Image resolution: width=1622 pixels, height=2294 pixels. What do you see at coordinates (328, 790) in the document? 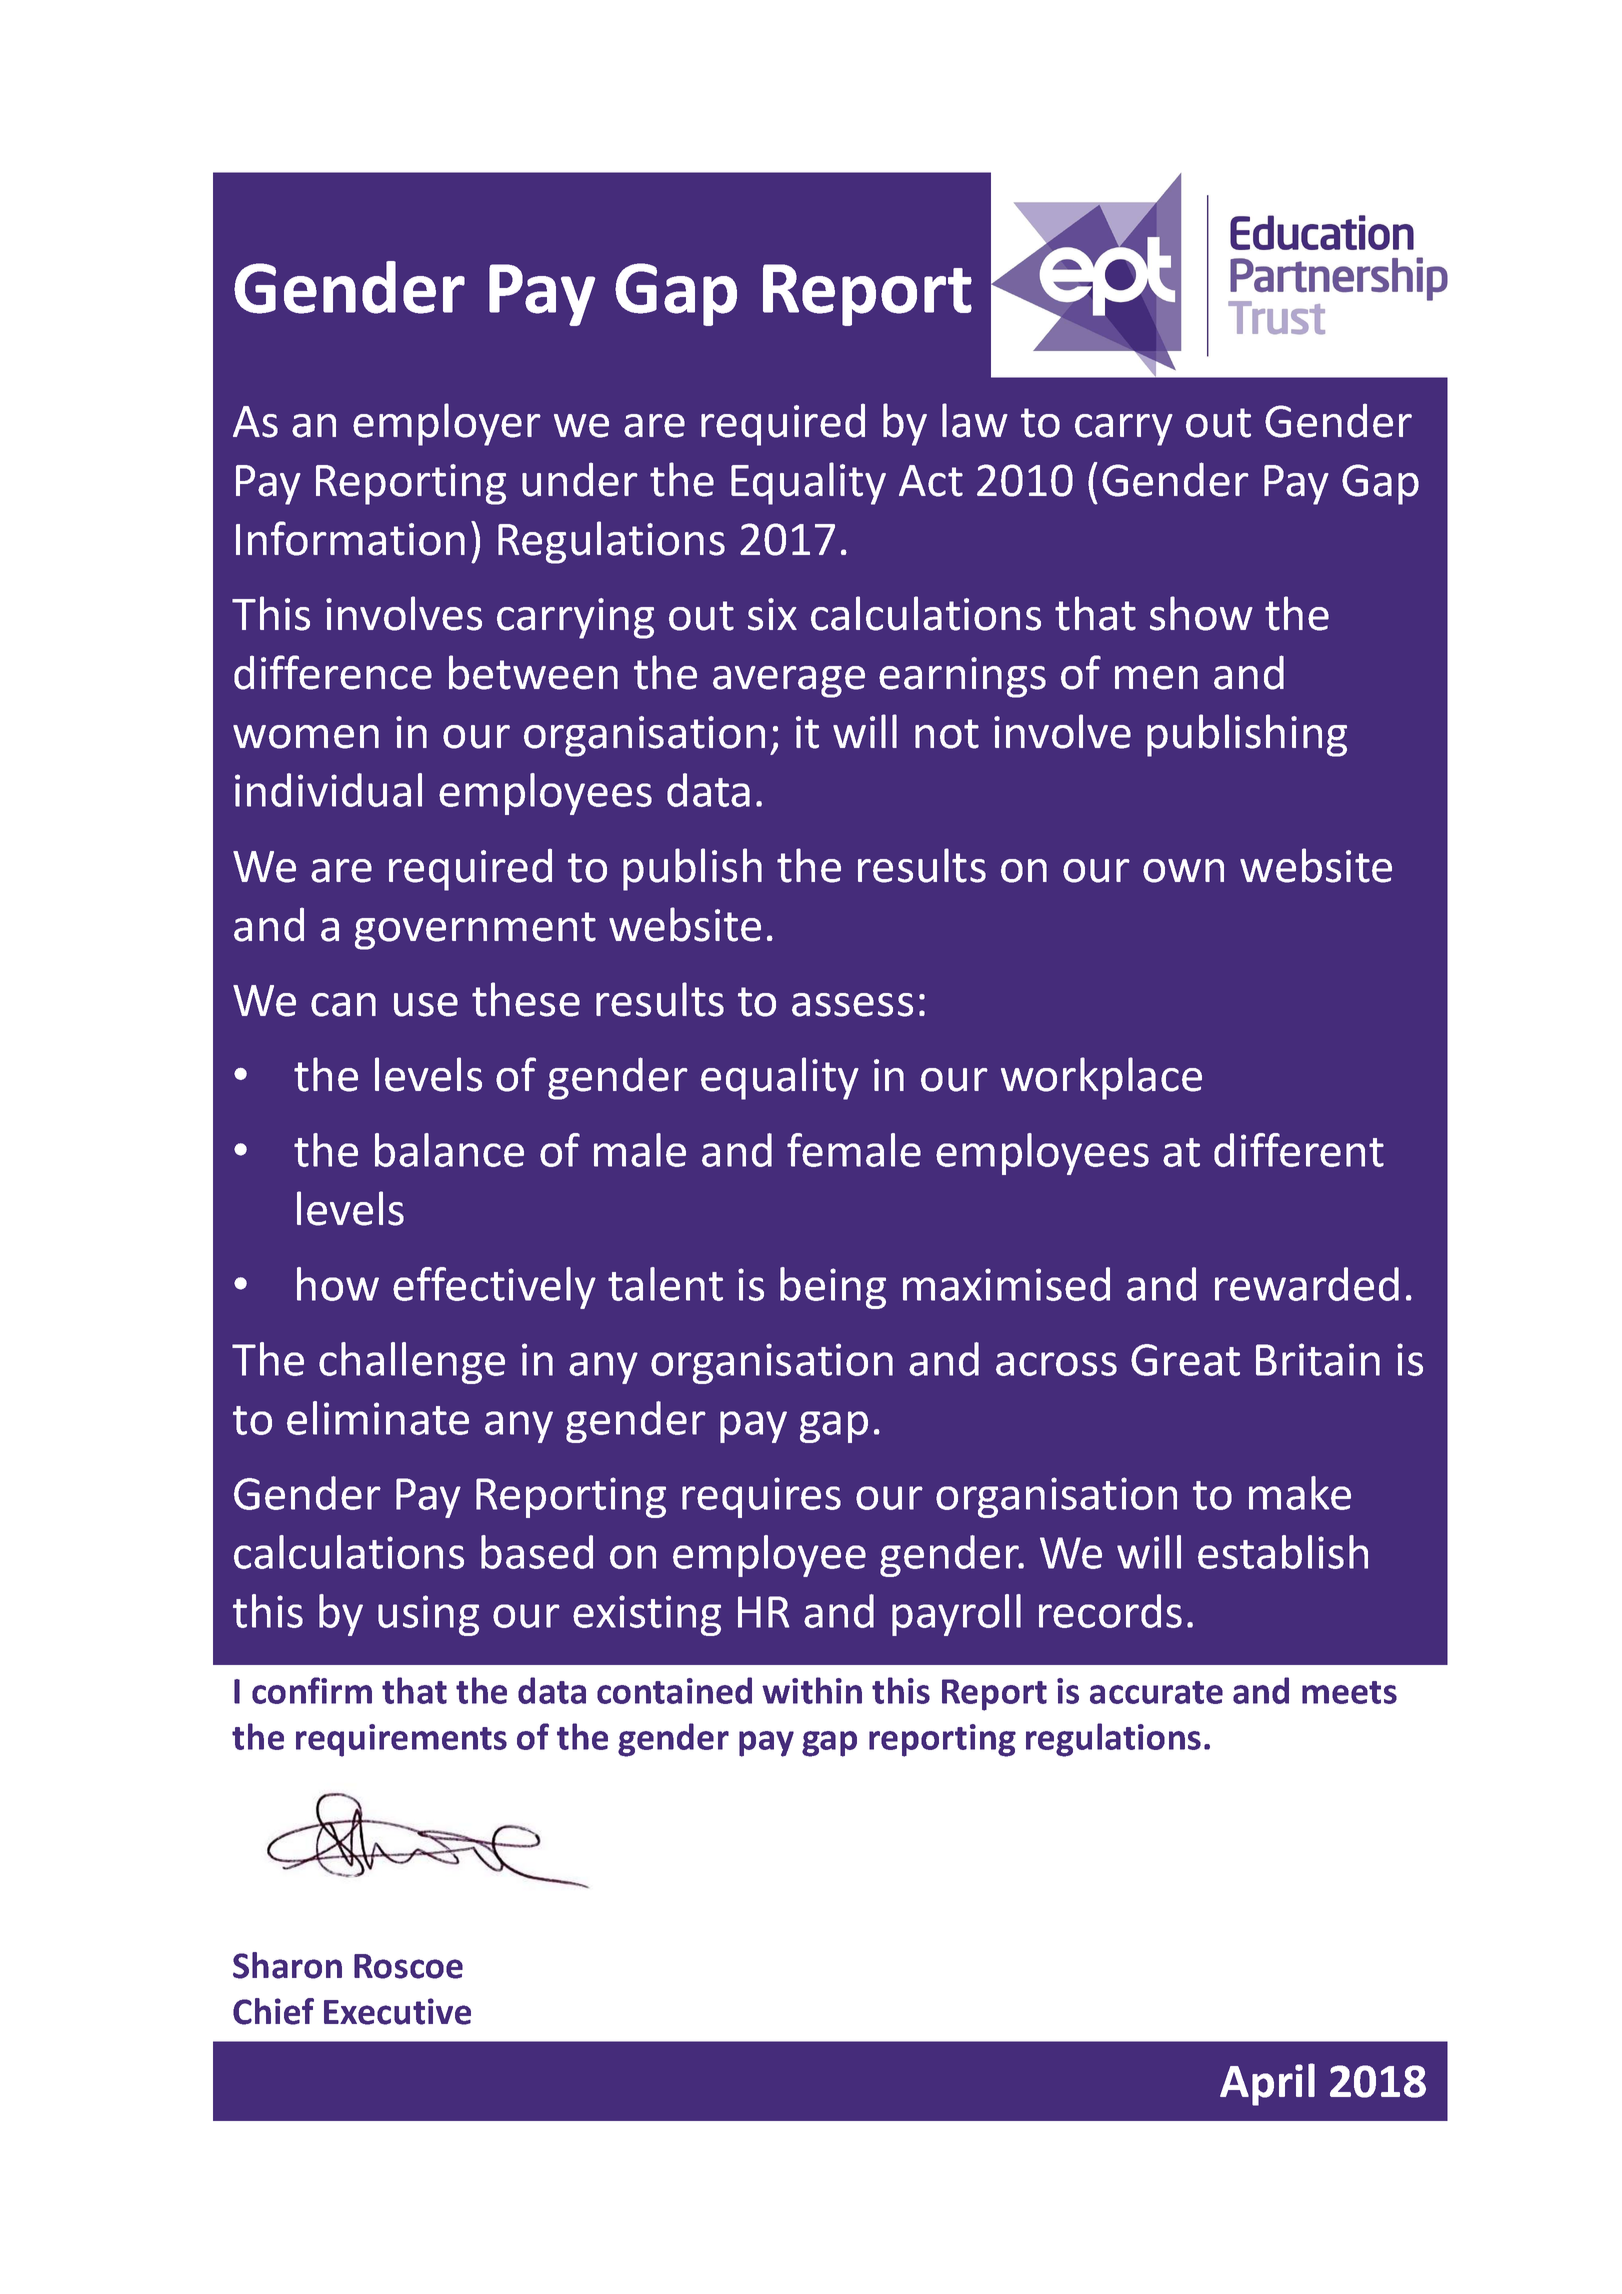
I see `individual` at bounding box center [328, 790].
